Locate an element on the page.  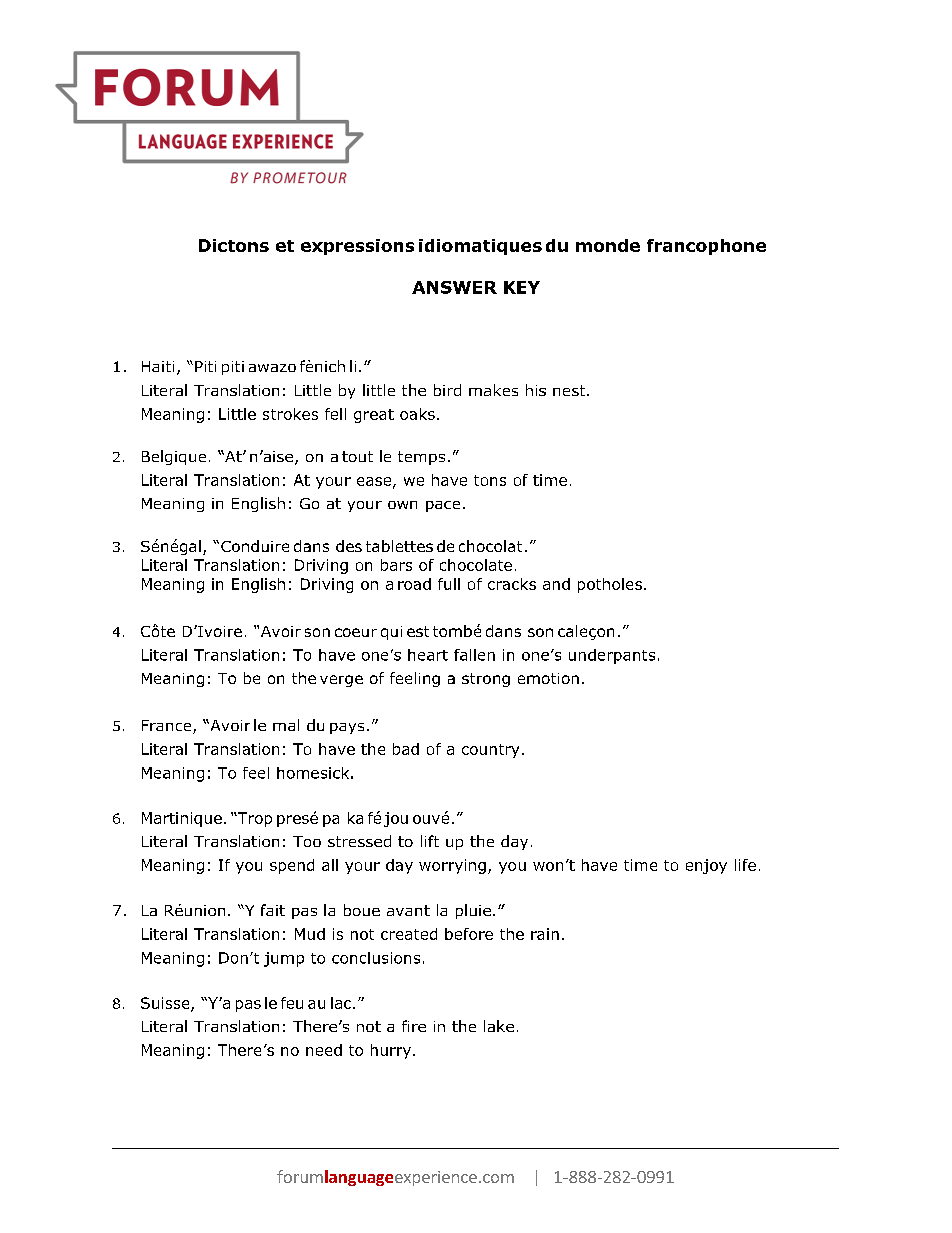
francophone is located at coordinates (706, 247).
